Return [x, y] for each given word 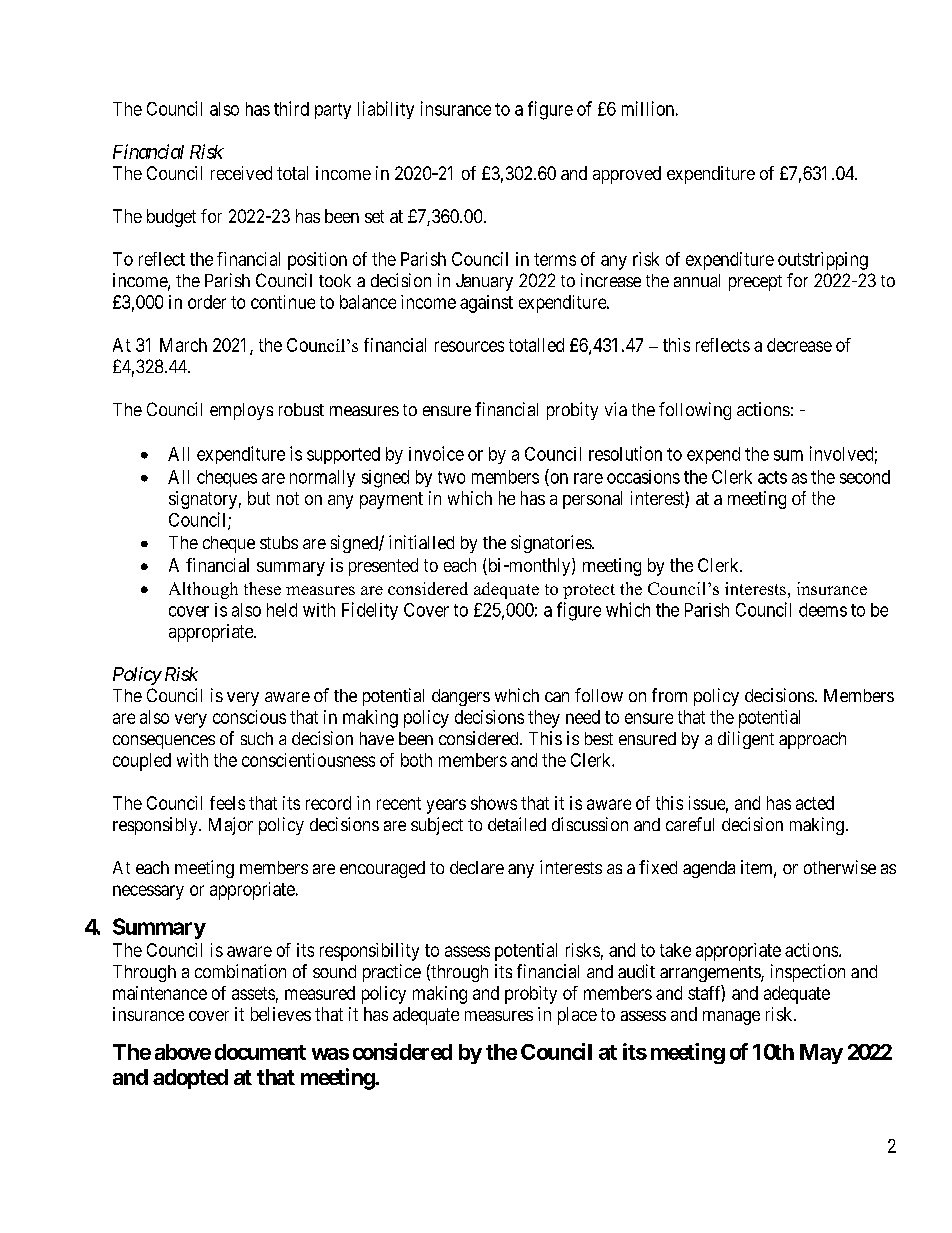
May [821, 1054]
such [257, 738]
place [577, 1016]
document [260, 1052]
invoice [436, 453]
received [241, 173]
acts [772, 477]
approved [627, 175]
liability [386, 110]
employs [241, 411]
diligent [746, 740]
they [544, 719]
